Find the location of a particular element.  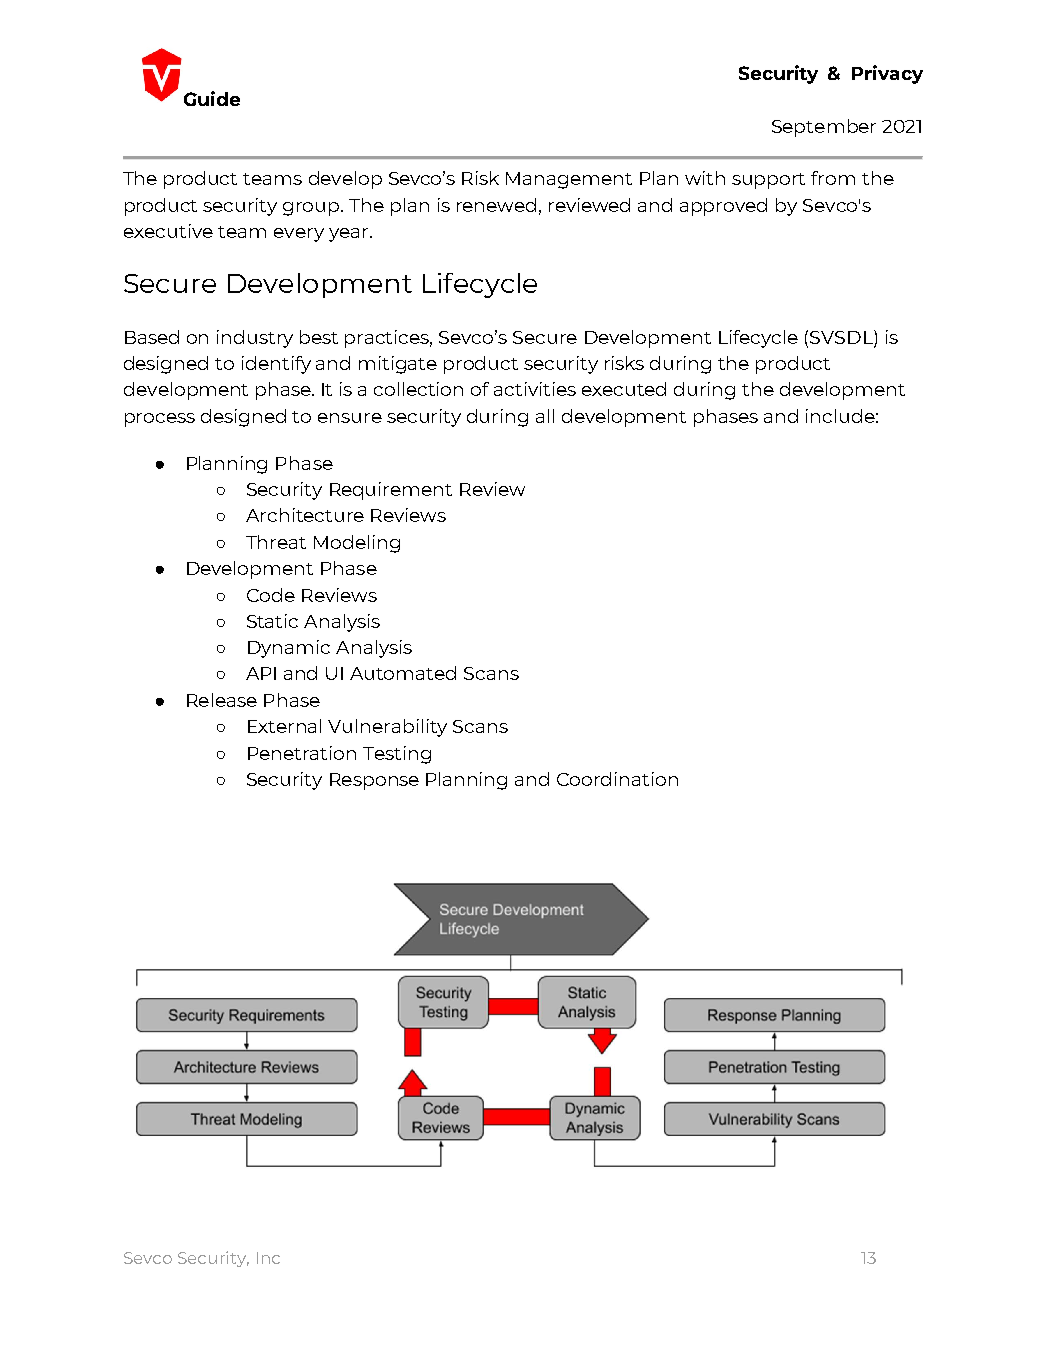

September is located at coordinates (824, 128).
